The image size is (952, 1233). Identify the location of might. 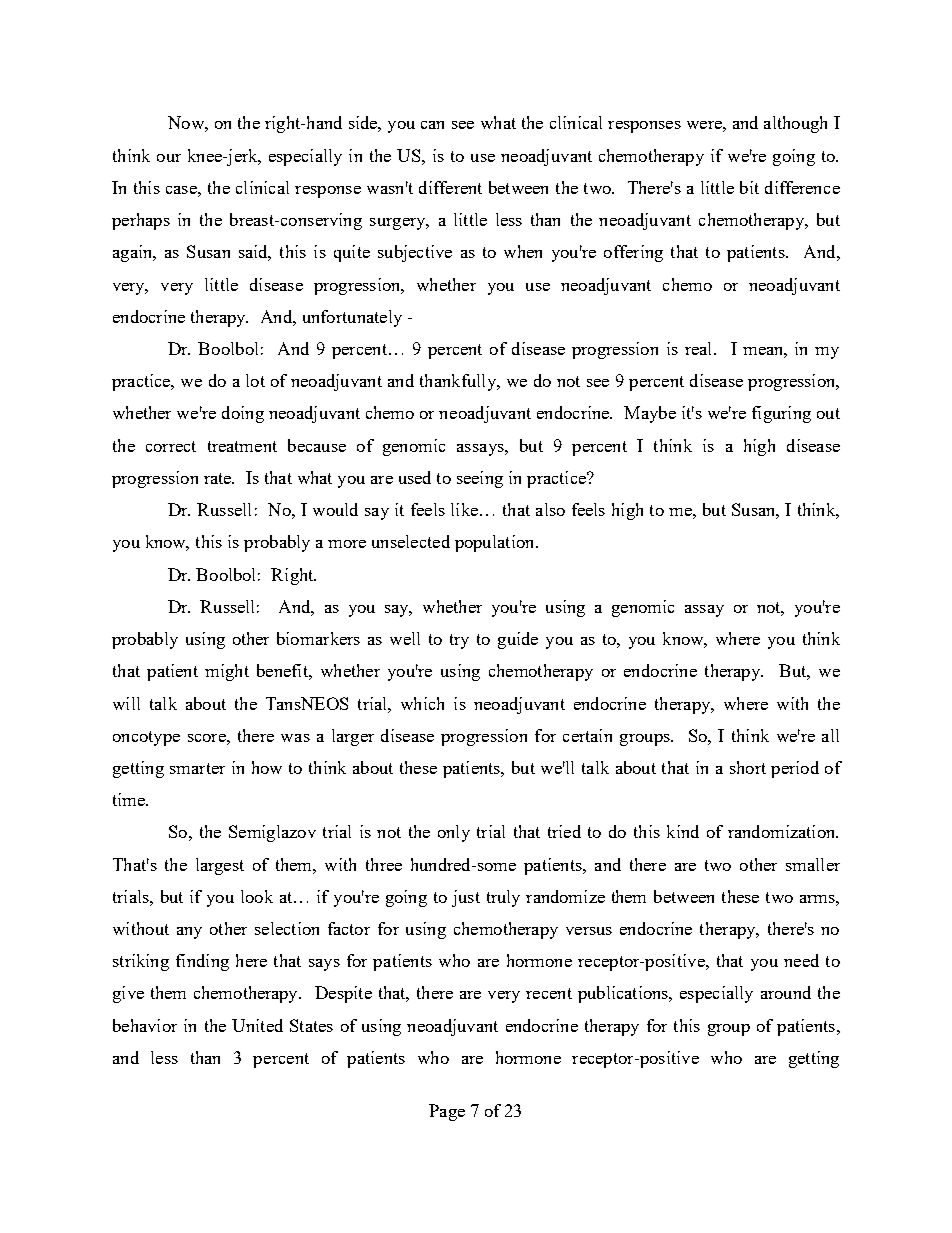
(227, 672).
